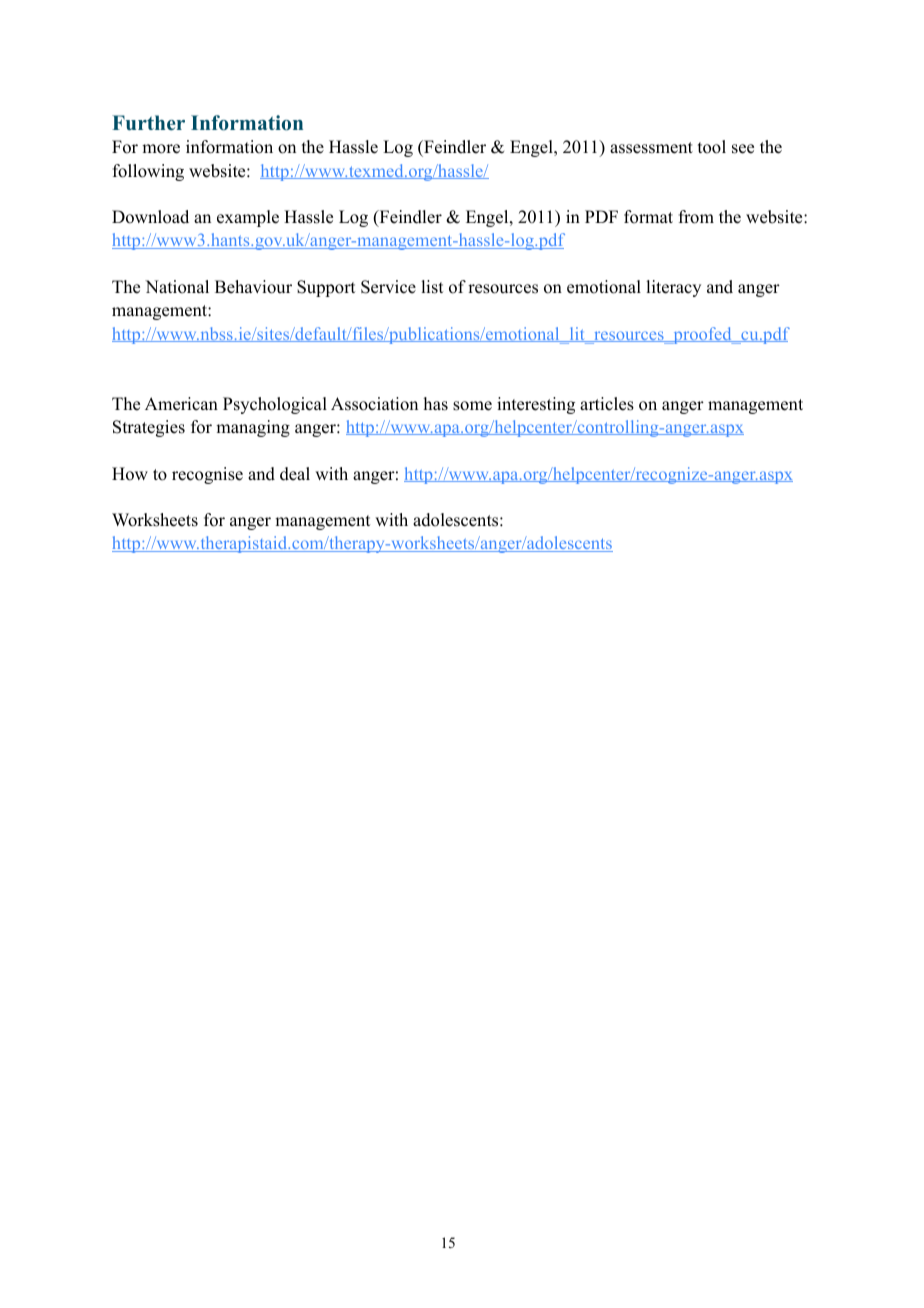 This screenshot has width=924, height=1308. What do you see at coordinates (207, 475) in the screenshot?
I see `recognise` at bounding box center [207, 475].
